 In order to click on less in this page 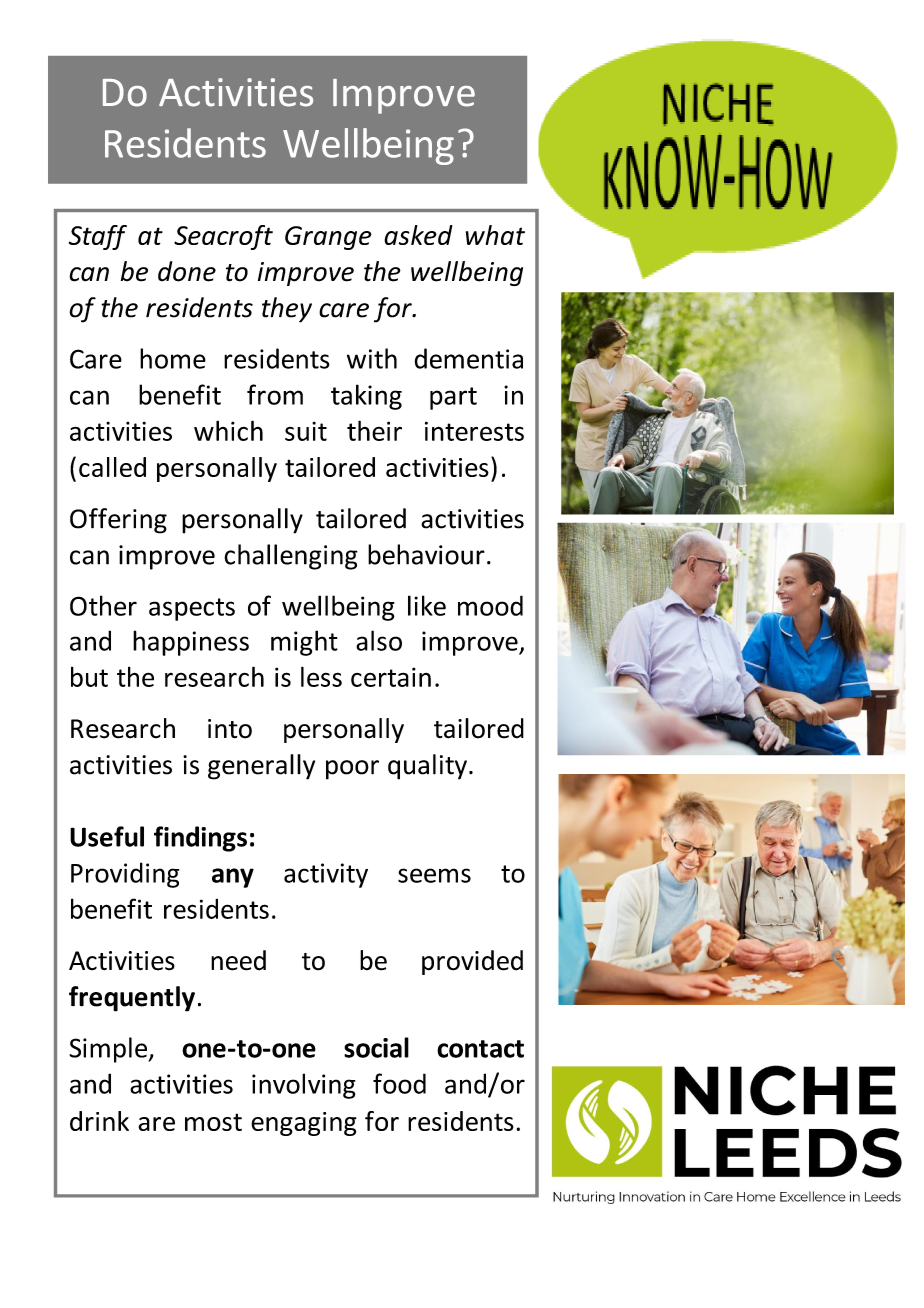, I will do `click(321, 676)`.
